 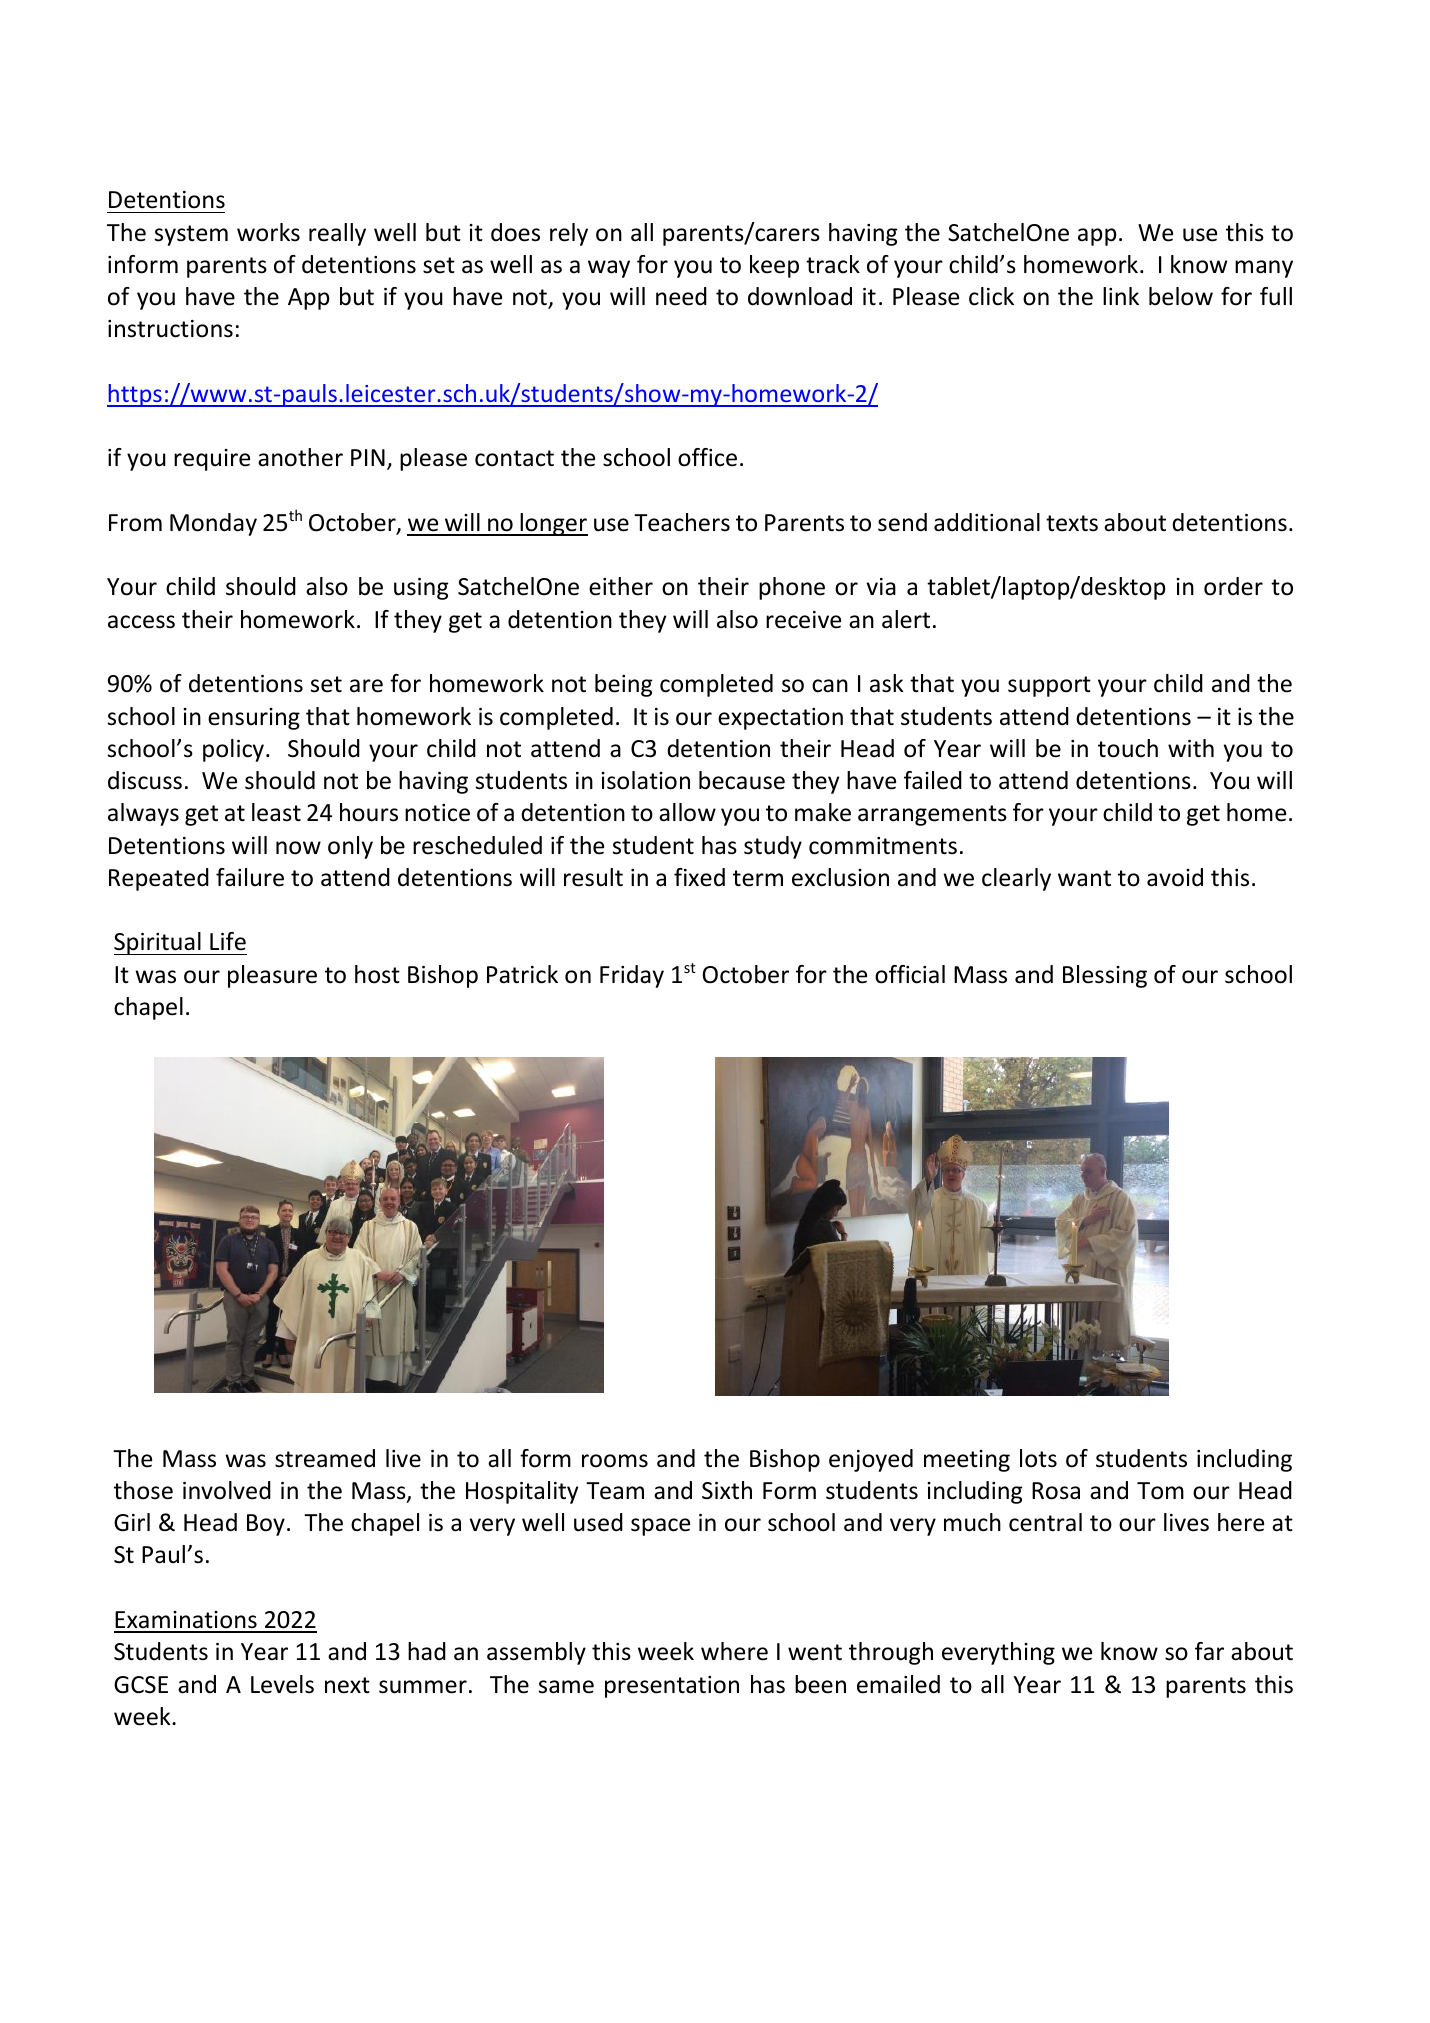 I want to click on works, so click(x=268, y=232).
